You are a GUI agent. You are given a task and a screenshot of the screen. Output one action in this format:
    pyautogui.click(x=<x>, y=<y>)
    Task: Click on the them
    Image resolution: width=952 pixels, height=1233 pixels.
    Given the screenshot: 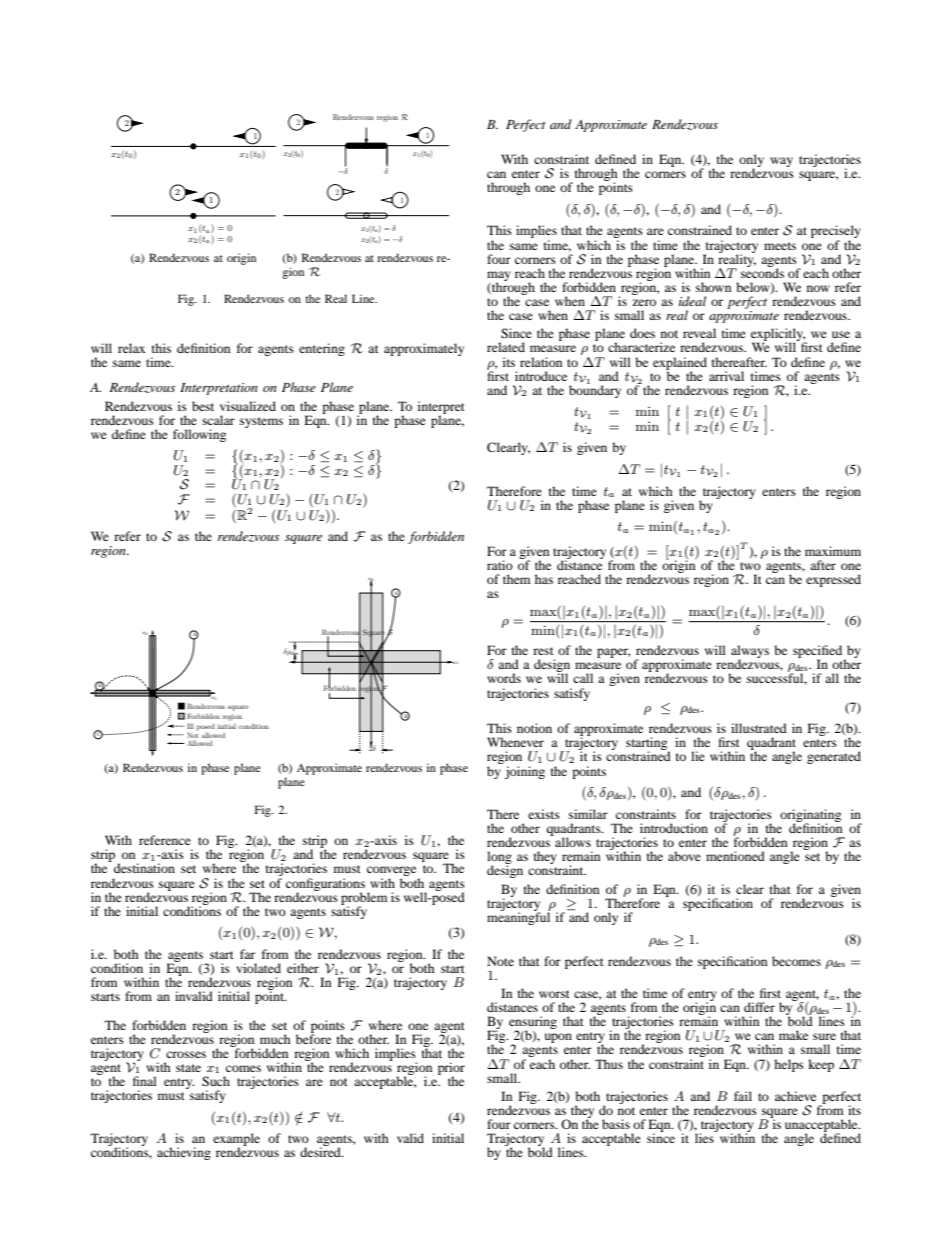 What is the action you would take?
    pyautogui.click(x=516, y=579)
